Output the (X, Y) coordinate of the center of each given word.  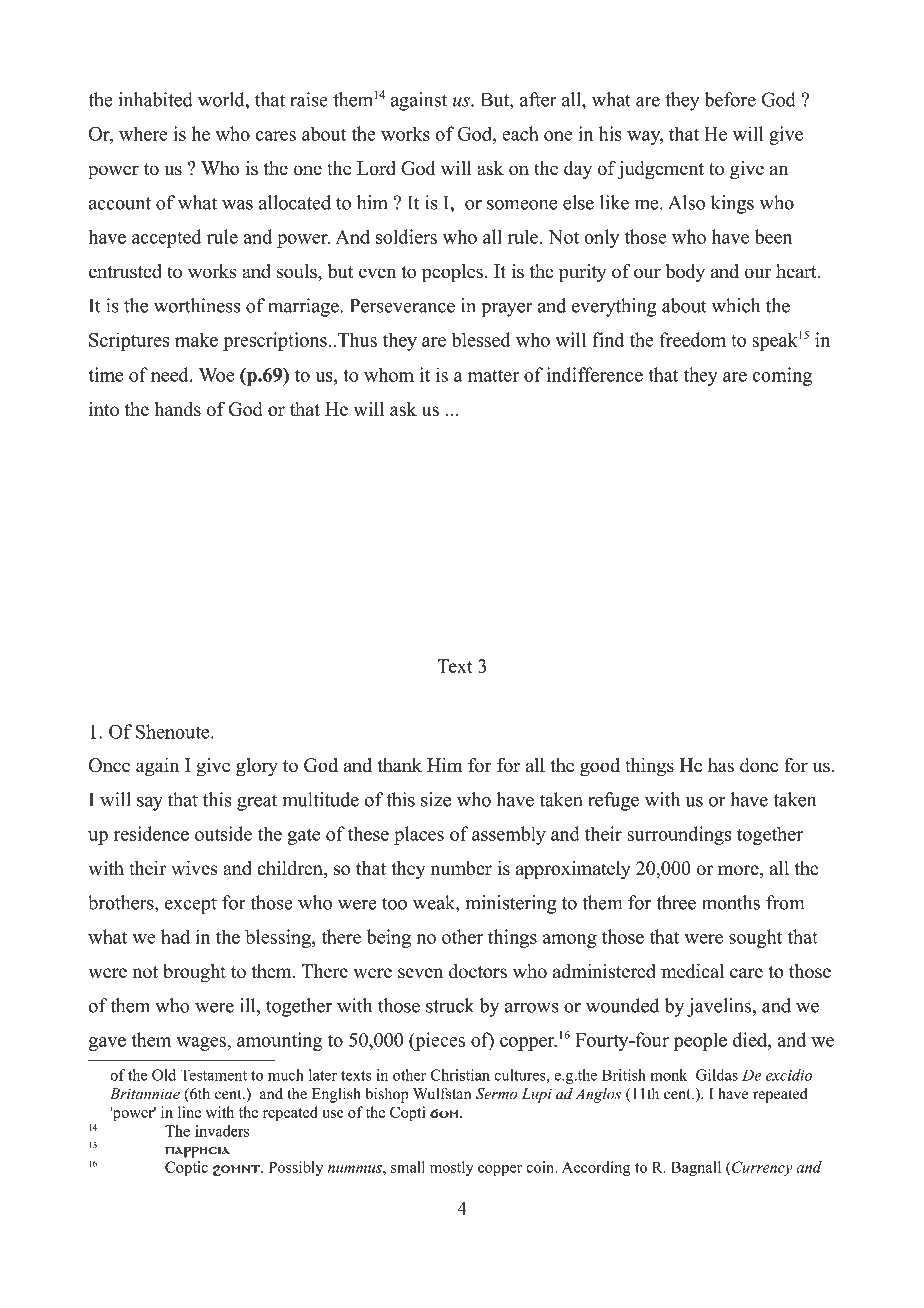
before (730, 99)
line (189, 1112)
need (171, 374)
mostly (451, 1168)
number (461, 868)
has (721, 765)
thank (400, 765)
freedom (693, 339)
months (731, 902)
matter (493, 376)
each (520, 133)
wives (194, 868)
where (143, 133)
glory (257, 767)
